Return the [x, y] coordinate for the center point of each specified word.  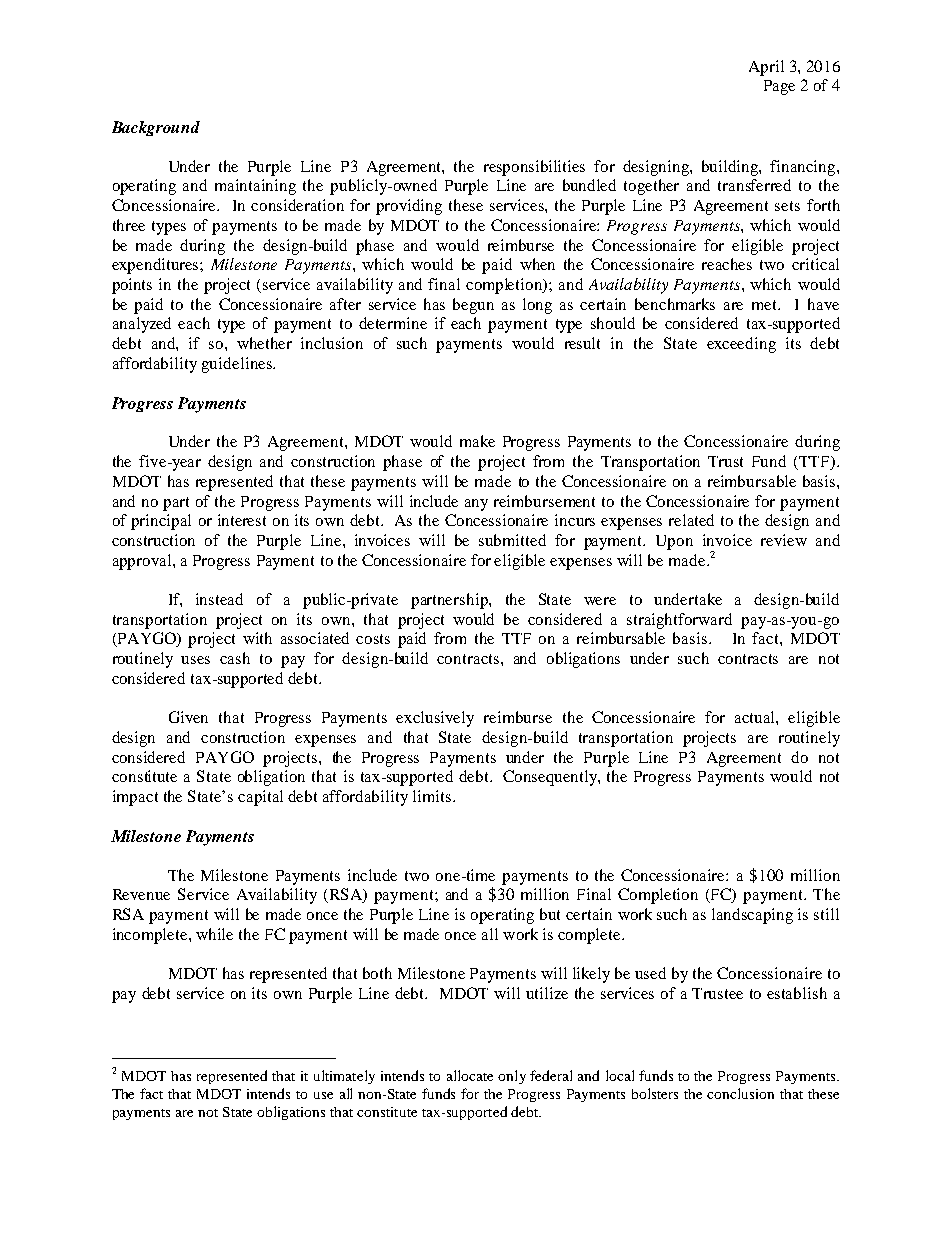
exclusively [435, 719]
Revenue [141, 894]
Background [156, 128]
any [476, 505]
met [766, 305]
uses [195, 660]
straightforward [679, 621]
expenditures [156, 266]
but [550, 914]
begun [473, 306]
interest [242, 520]
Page [779, 87]
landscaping [752, 916]
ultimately [344, 1077]
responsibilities [534, 168]
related [691, 520]
